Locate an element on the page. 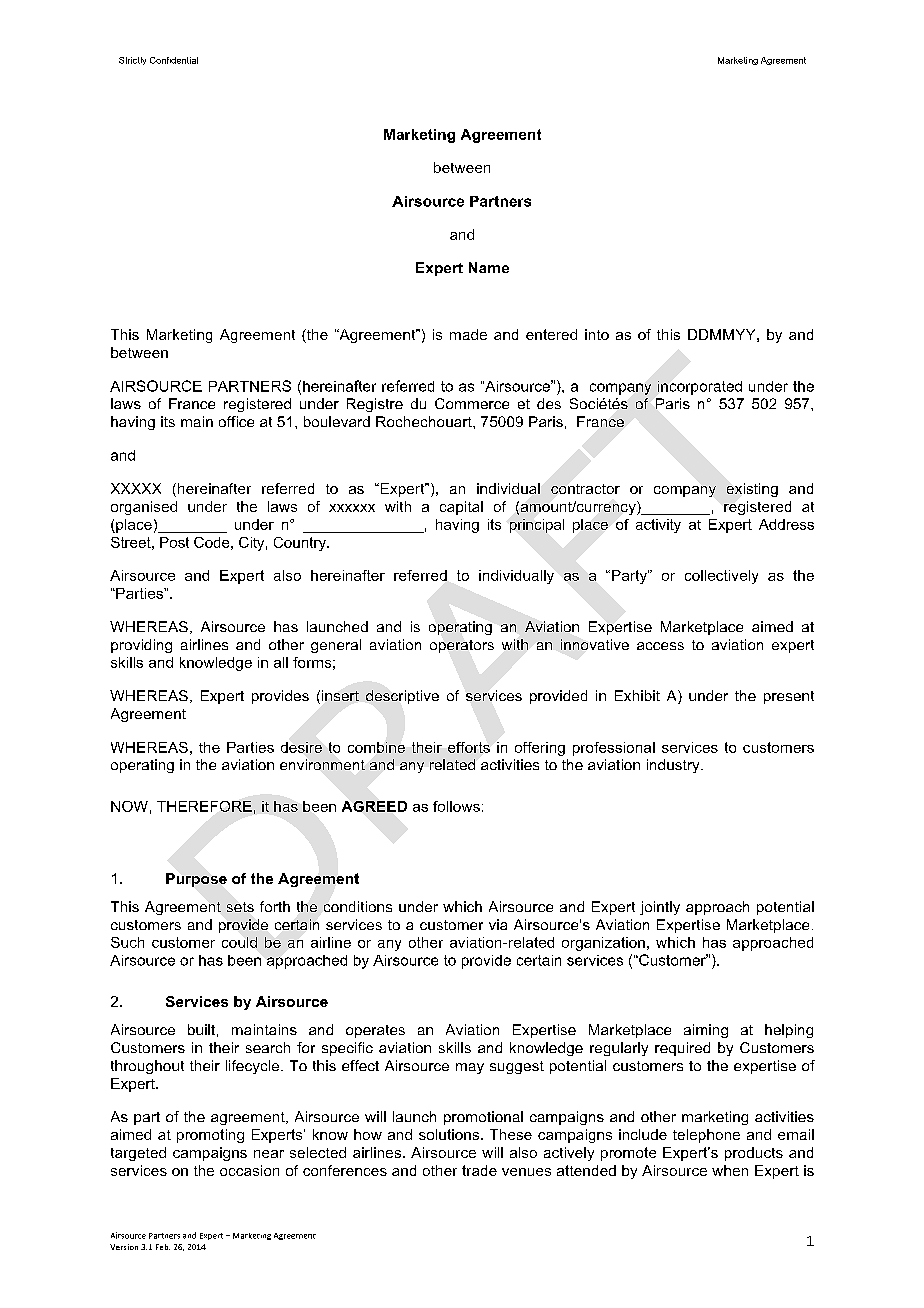  Name is located at coordinates (489, 267).
